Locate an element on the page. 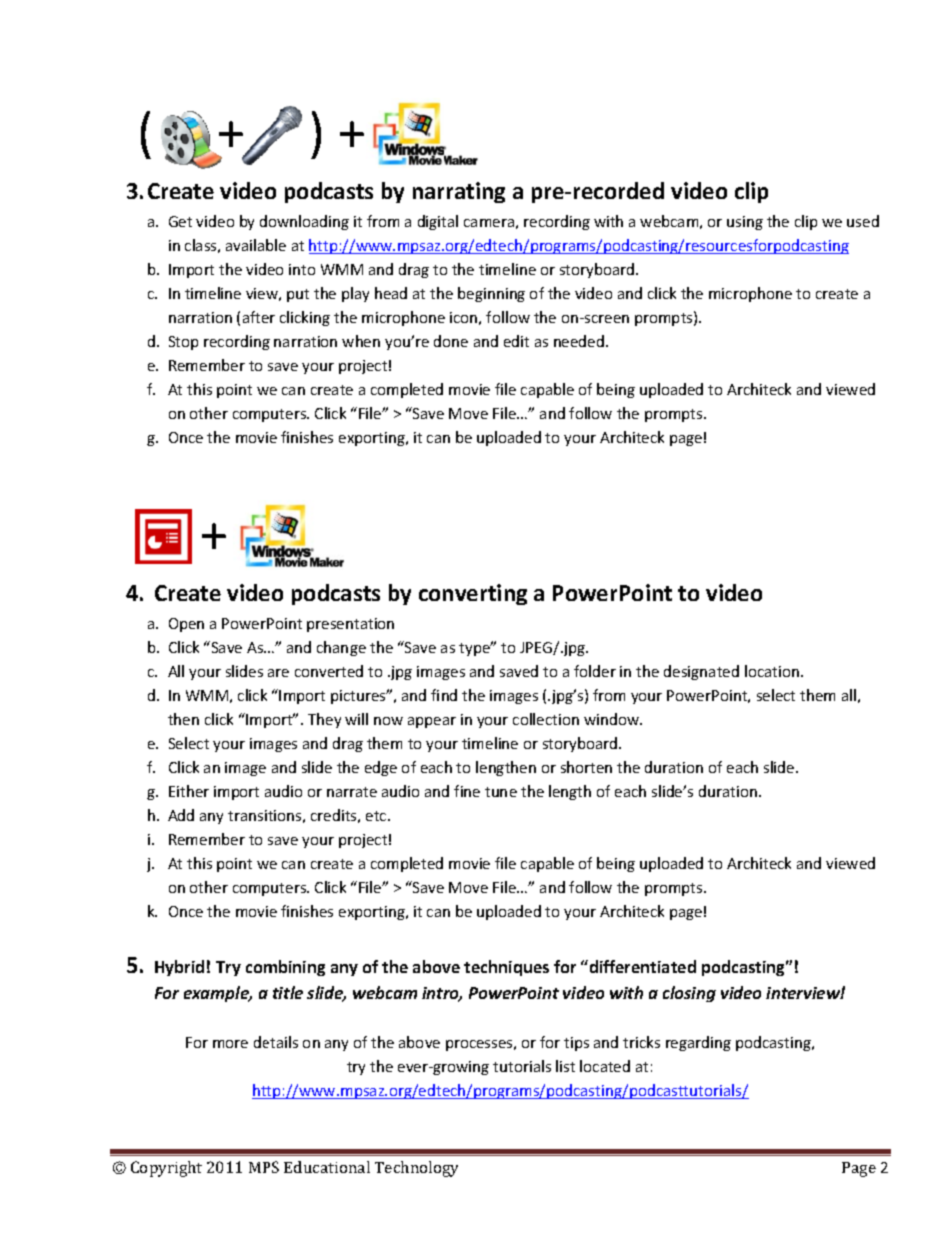 This page has width=952, height=1233. beginning is located at coordinates (491, 294).
